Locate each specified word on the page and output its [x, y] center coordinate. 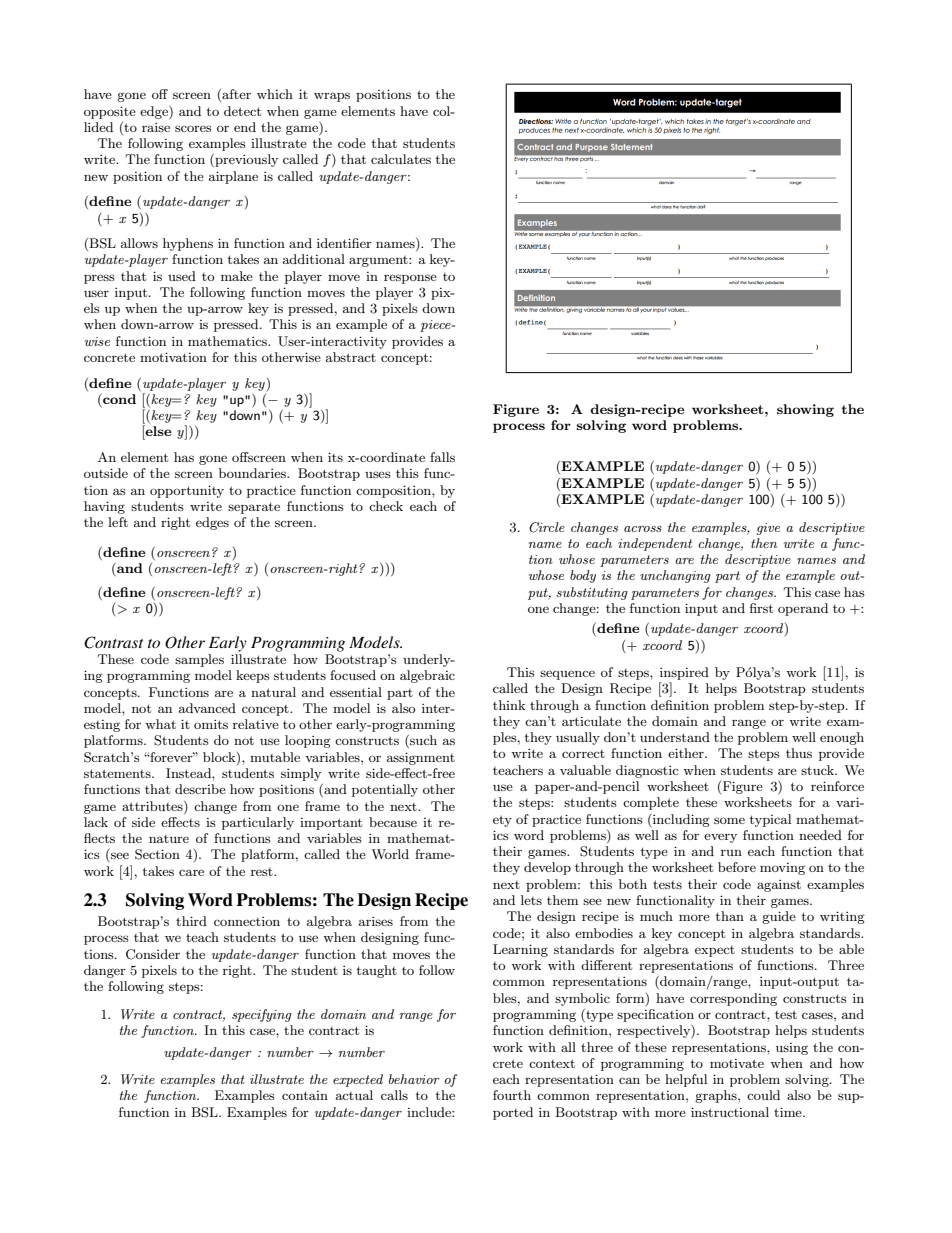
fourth [512, 1095]
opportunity [187, 491]
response [410, 279]
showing [805, 410]
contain [305, 1095]
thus [799, 753]
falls [442, 457]
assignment [421, 758]
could [763, 1095]
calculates [401, 159]
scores [193, 128]
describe [200, 789]
